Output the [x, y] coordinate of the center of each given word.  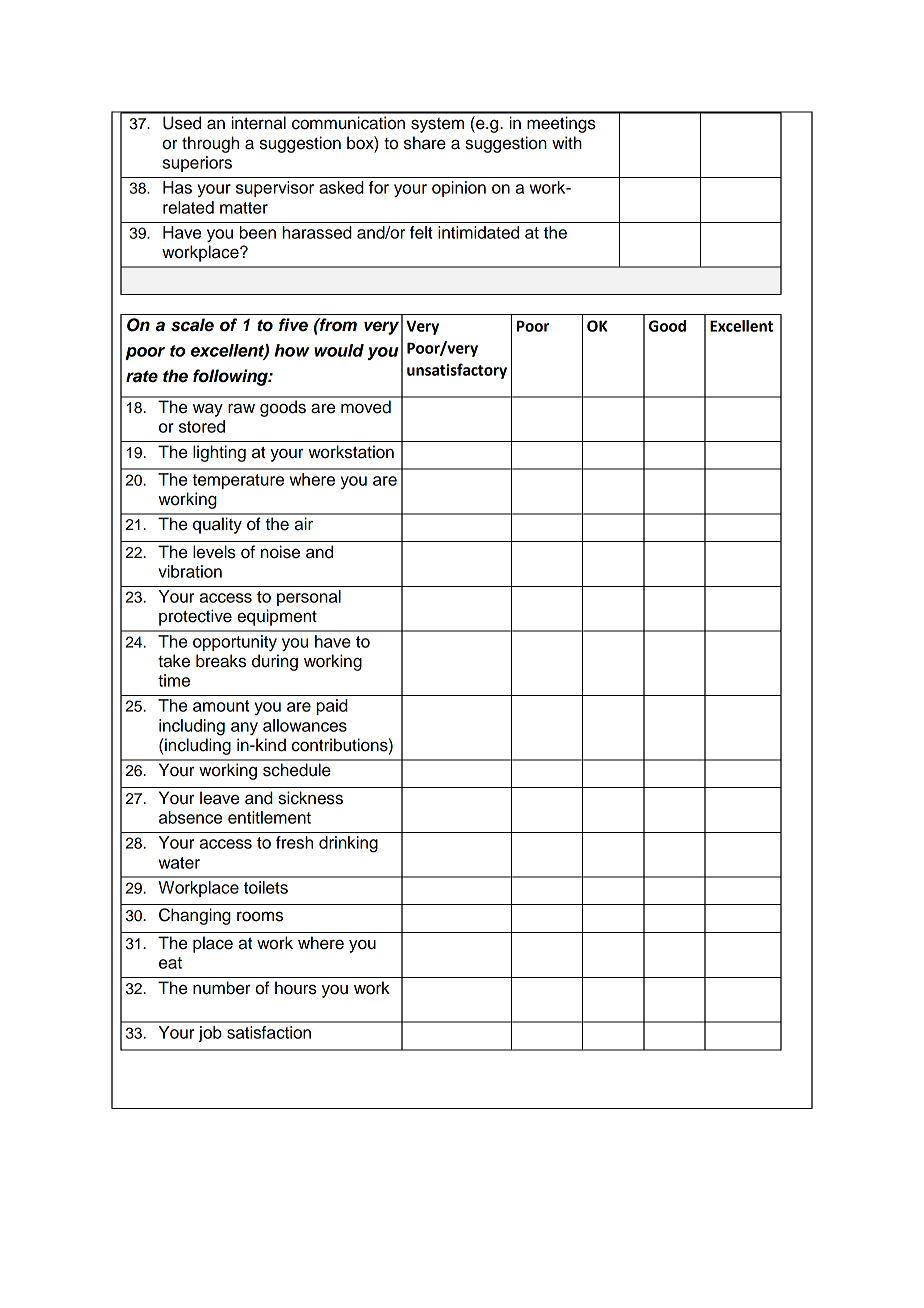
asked [341, 187]
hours [296, 988]
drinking [348, 844]
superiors [197, 164]
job [210, 1034]
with [567, 142]
